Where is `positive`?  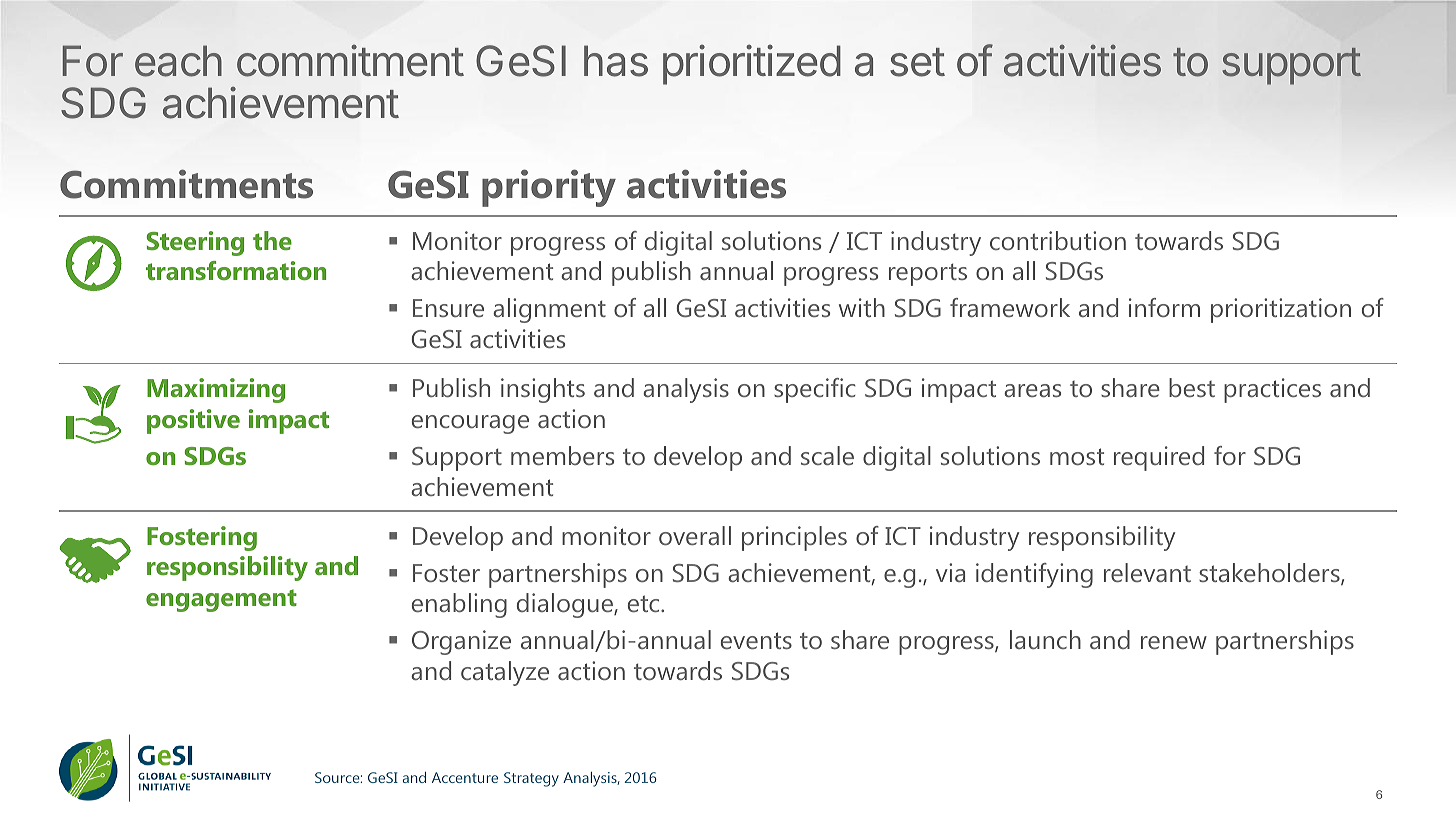 positive is located at coordinates (193, 421).
